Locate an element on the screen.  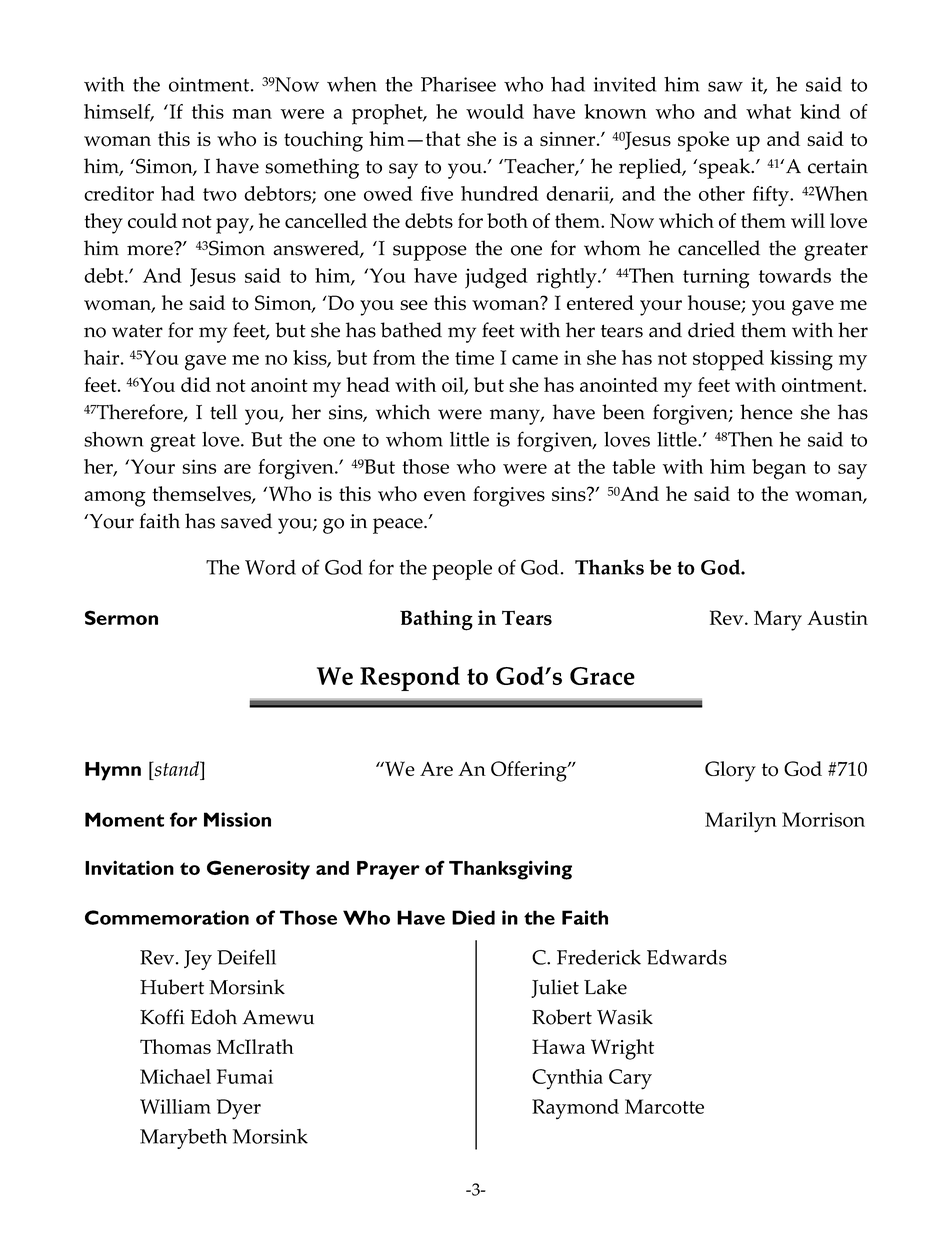
what is located at coordinates (768, 111).
